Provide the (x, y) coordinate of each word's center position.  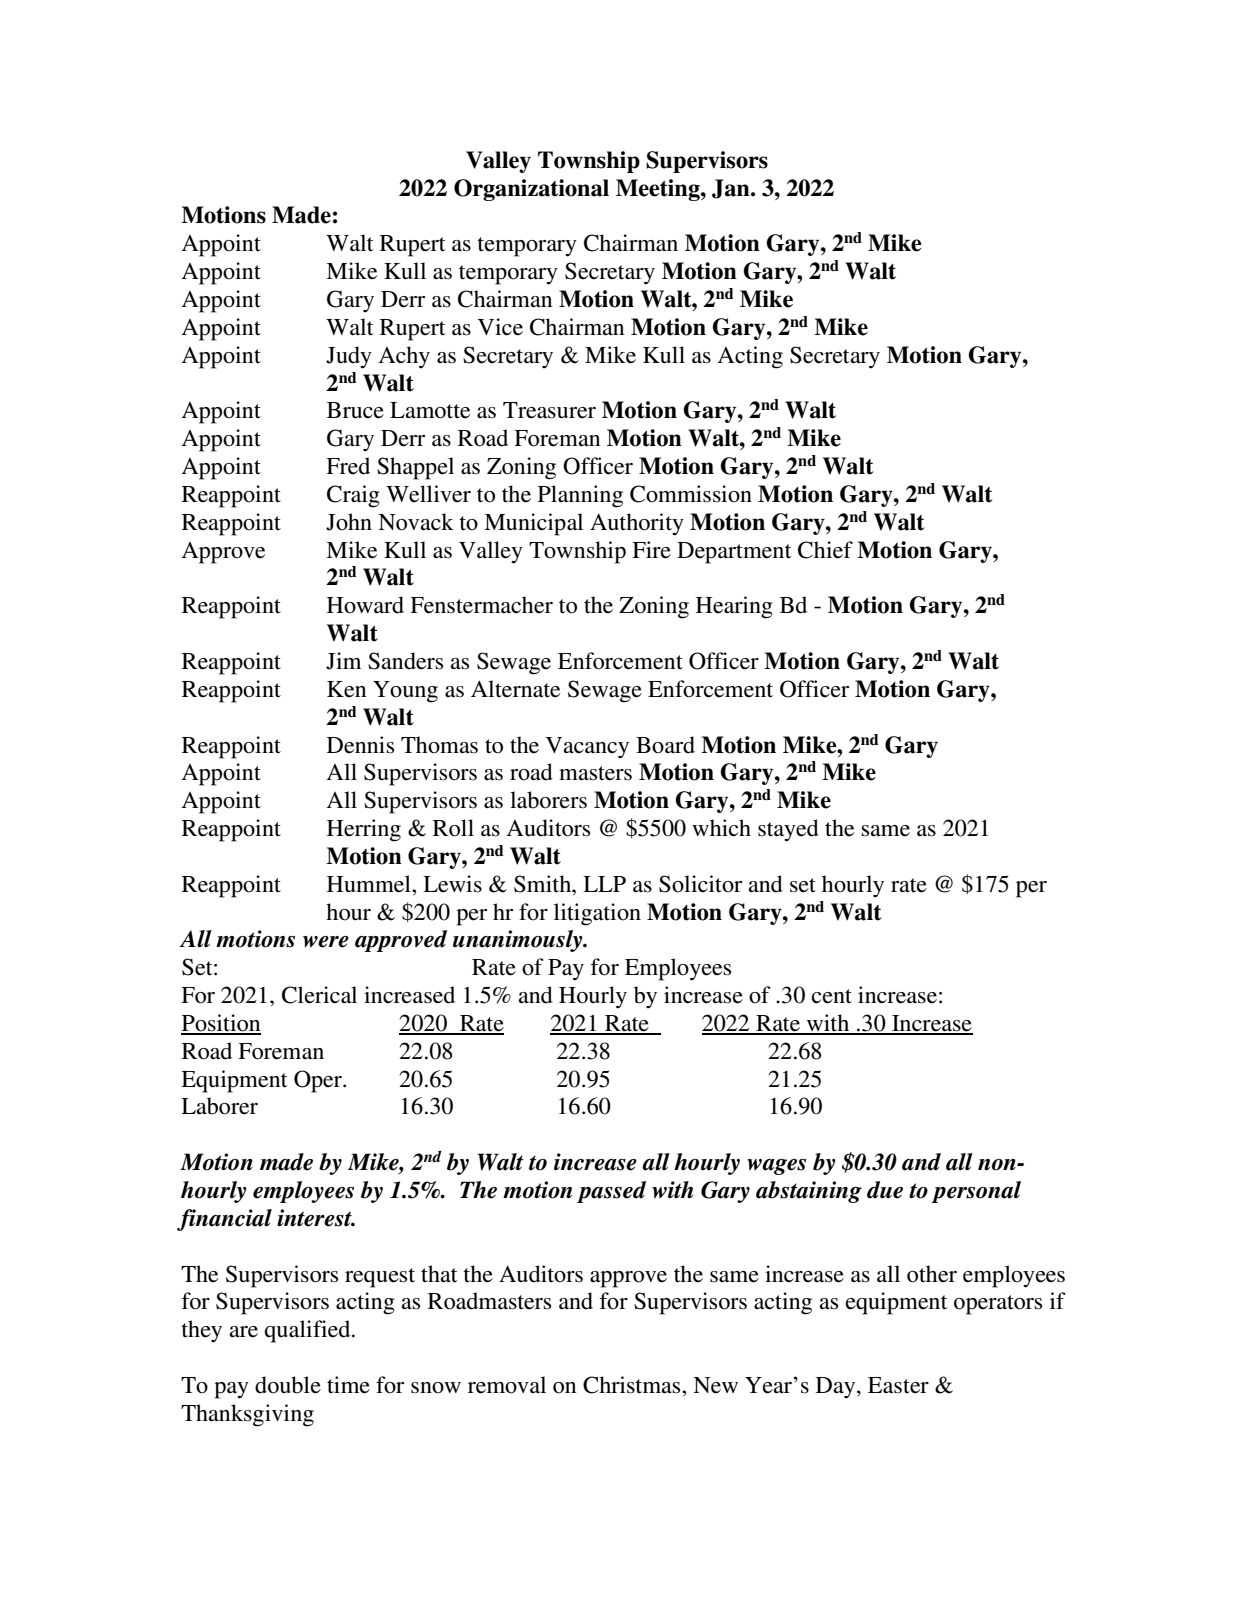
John (349, 522)
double (288, 1385)
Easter (898, 1385)
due (885, 1190)
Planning (580, 496)
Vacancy (587, 748)
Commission (691, 494)
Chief (825, 550)
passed (611, 1192)
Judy (349, 357)
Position (221, 1024)
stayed (788, 830)
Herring (364, 830)
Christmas (633, 1385)
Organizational (531, 190)
